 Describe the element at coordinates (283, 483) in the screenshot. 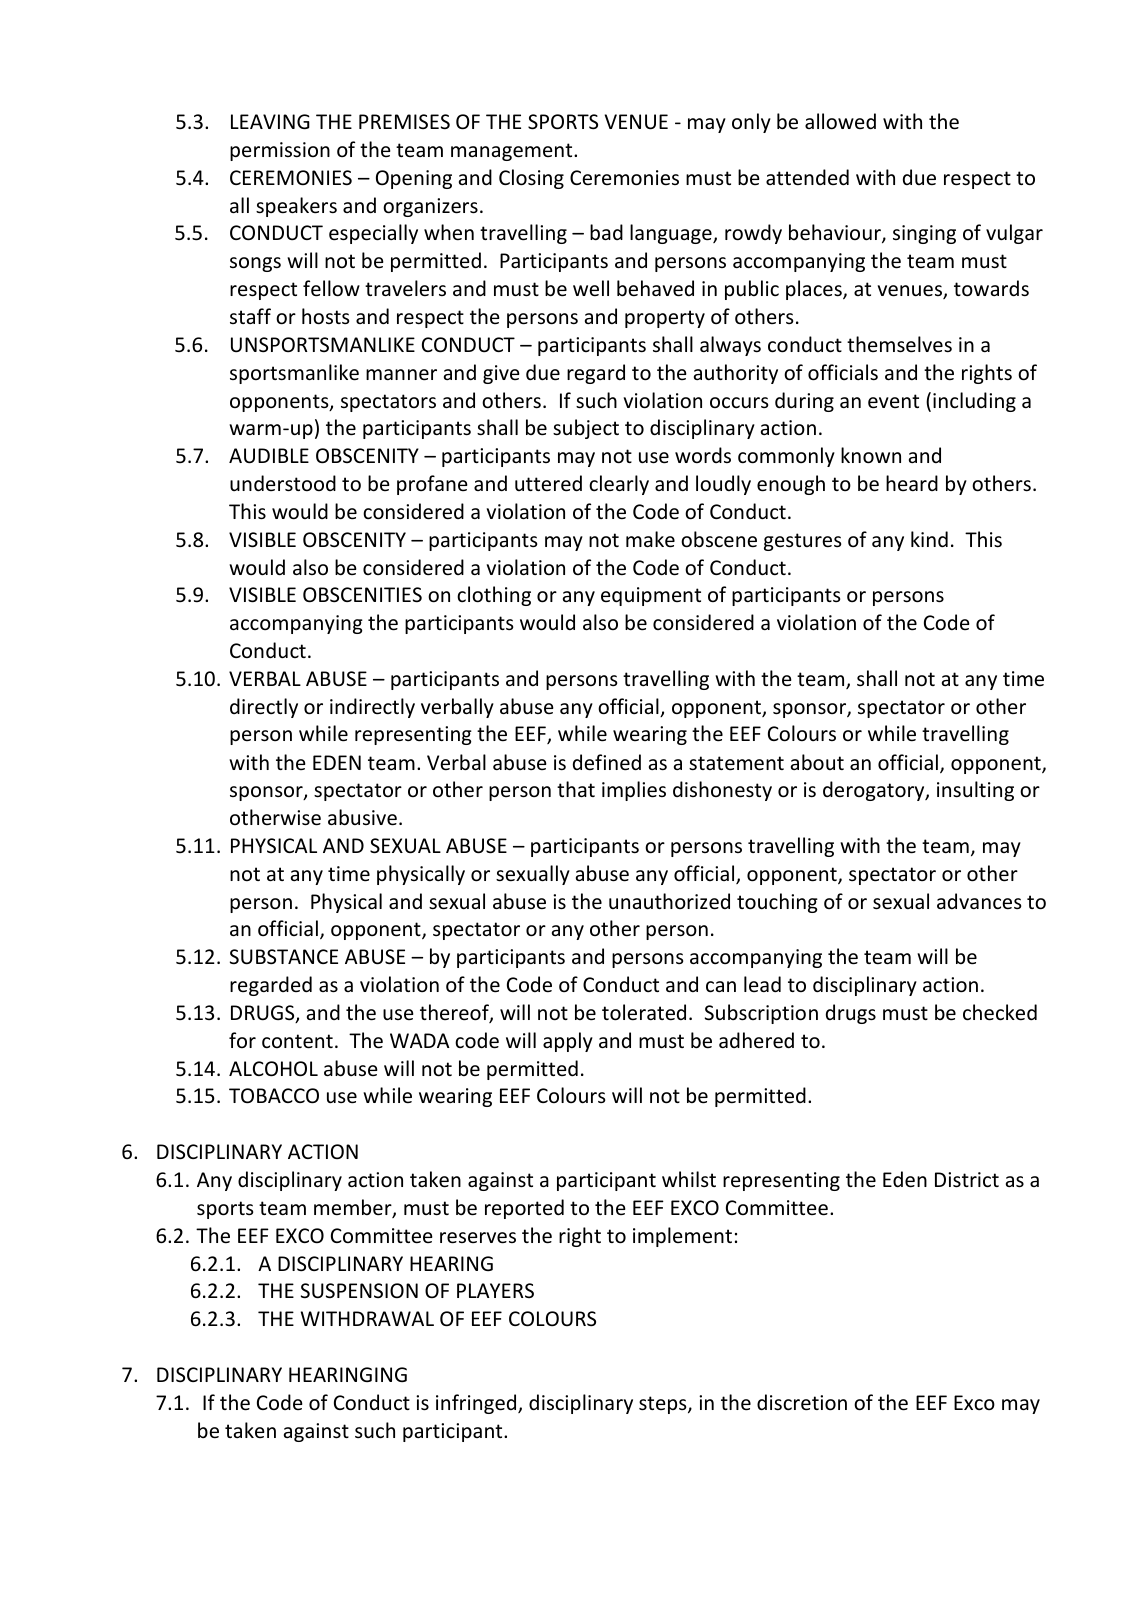

I see `understood` at that location.
